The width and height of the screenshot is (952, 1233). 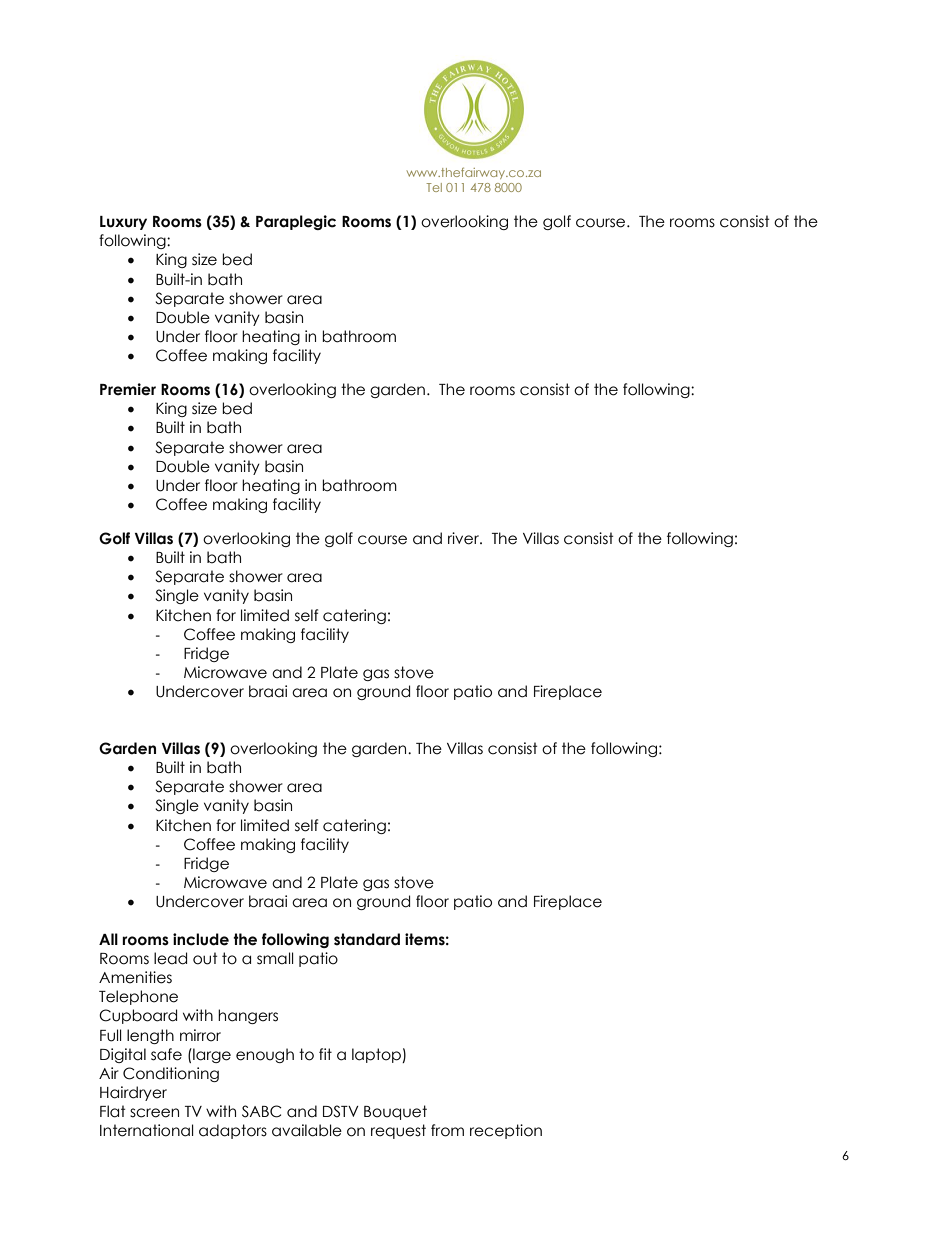 I want to click on hangers, so click(x=248, y=1016).
